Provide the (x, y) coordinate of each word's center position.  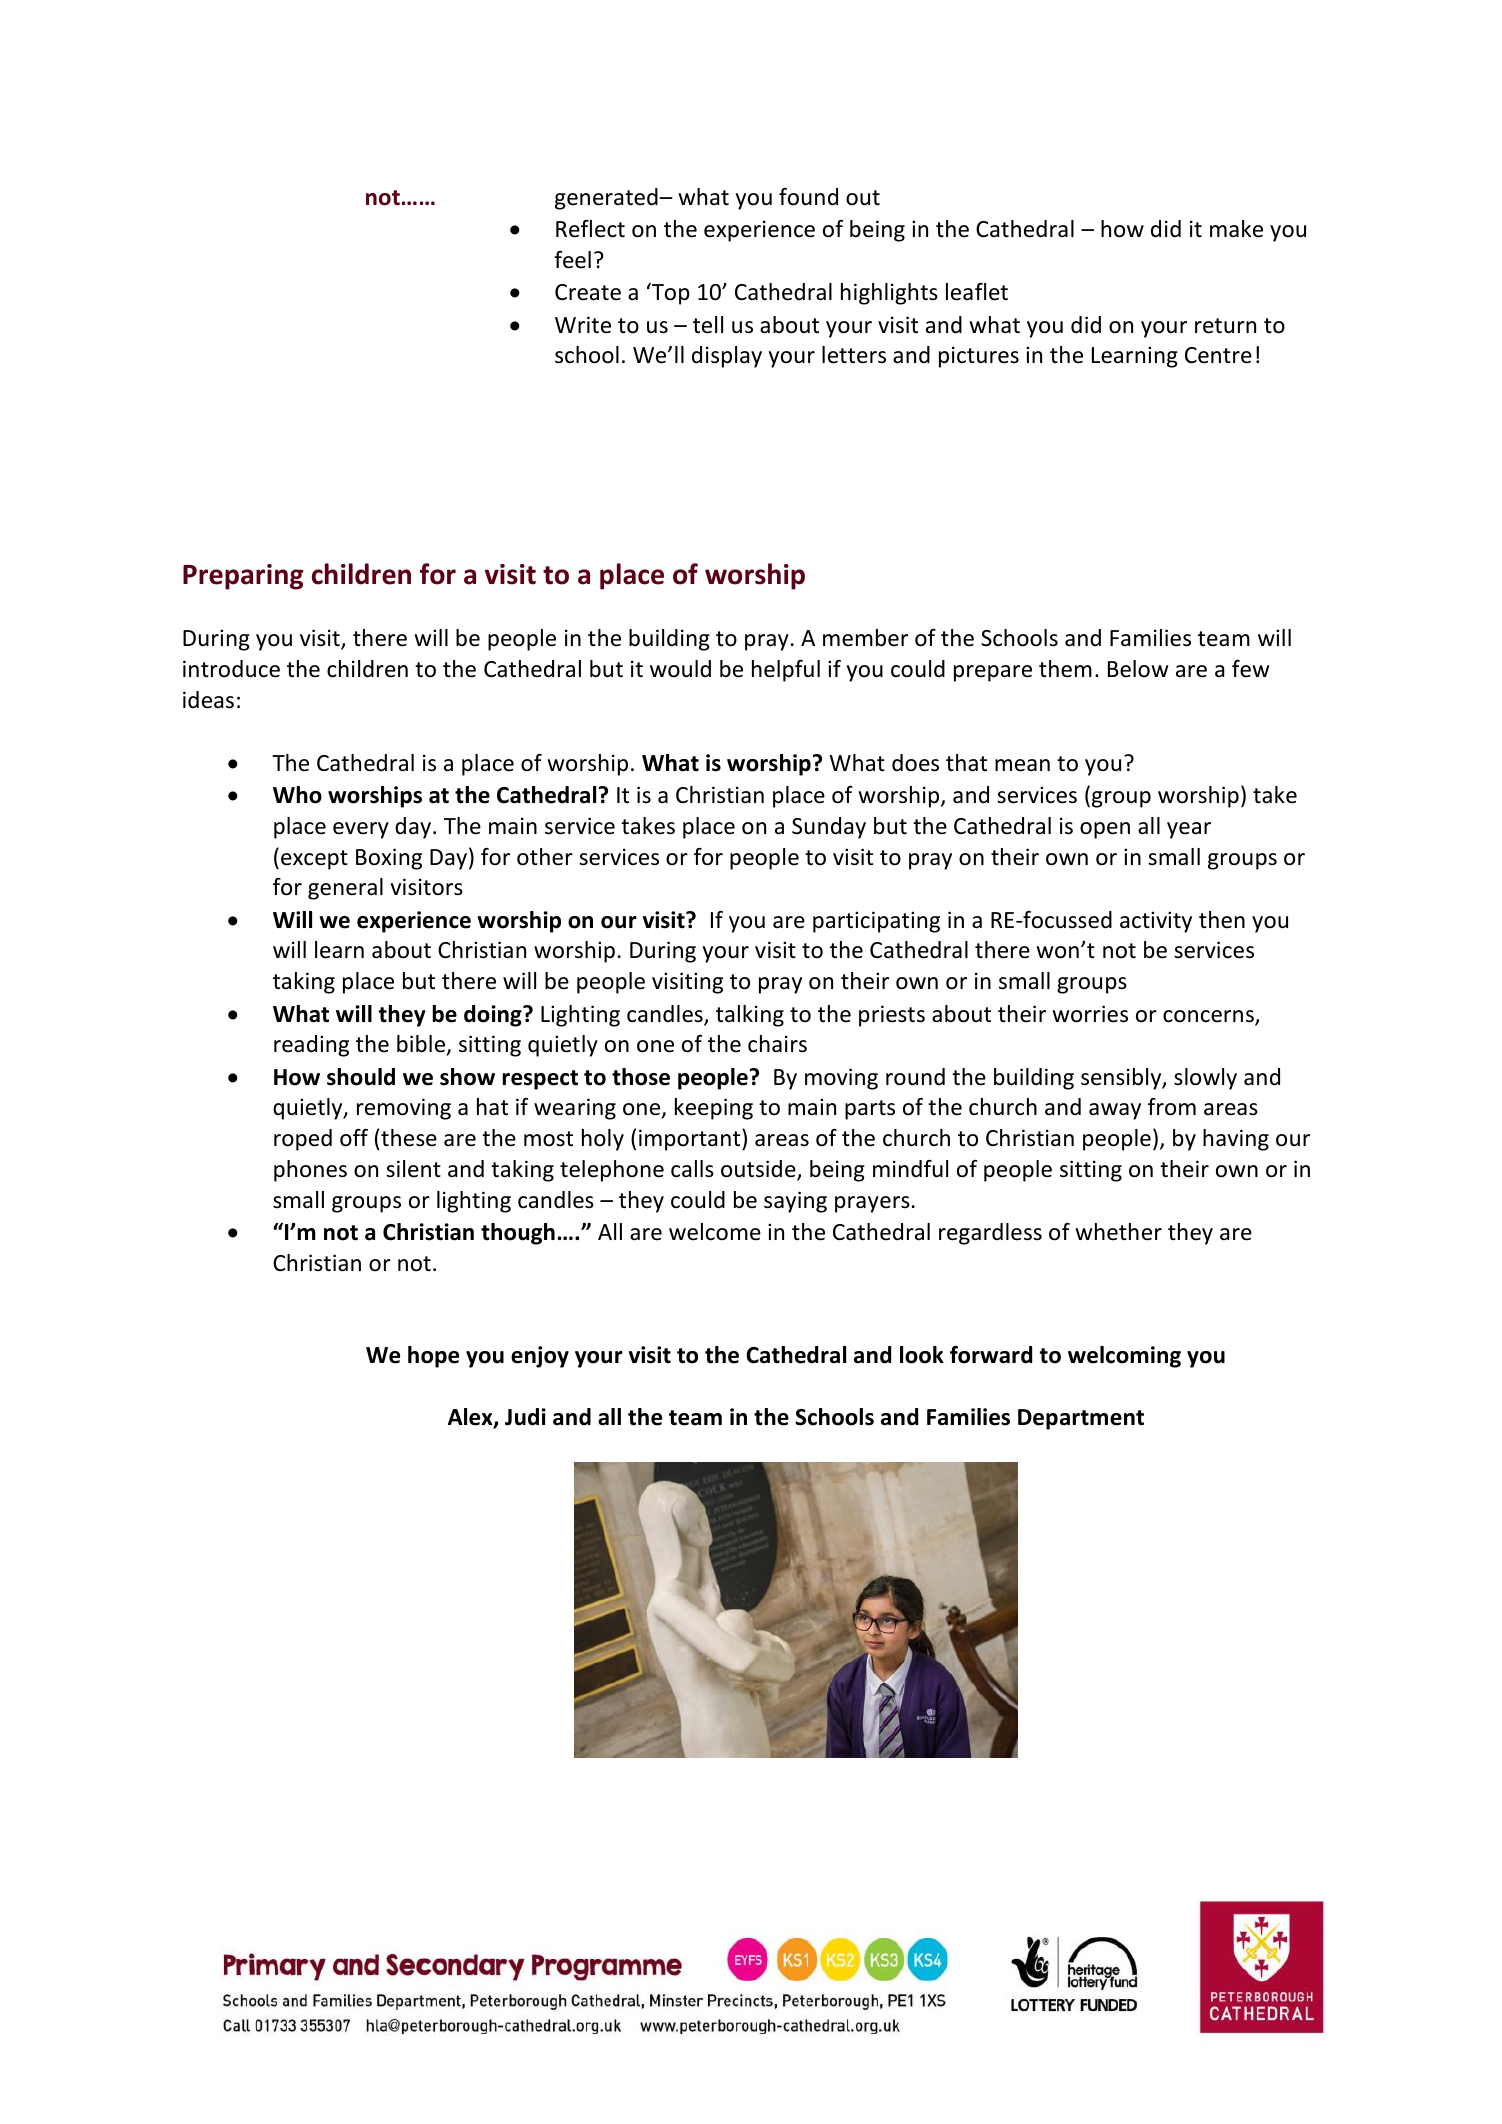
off (354, 1138)
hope (433, 1357)
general (345, 889)
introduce (231, 669)
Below (1138, 669)
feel (572, 260)
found (808, 197)
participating (876, 922)
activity (1156, 922)
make (1236, 229)
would (680, 669)
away (1115, 1111)
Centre (1218, 355)
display (727, 357)
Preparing (243, 577)
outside (759, 1170)
